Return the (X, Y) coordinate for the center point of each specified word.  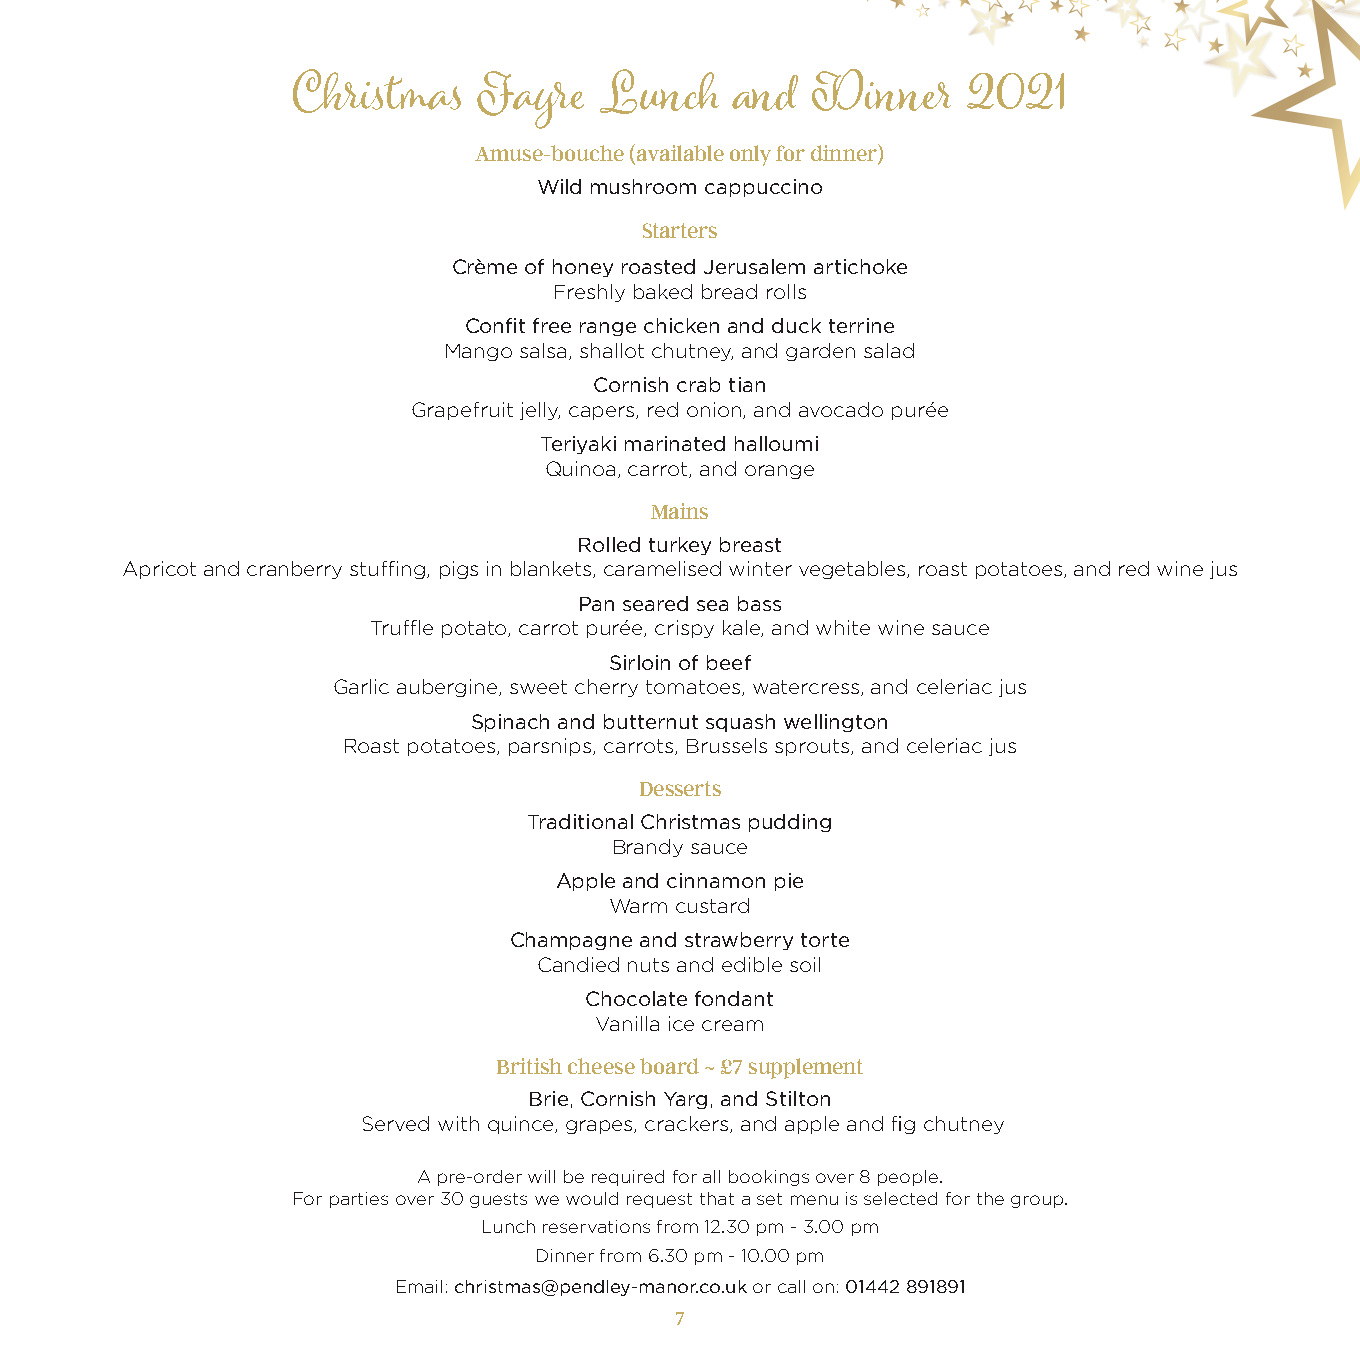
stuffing (387, 570)
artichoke (860, 266)
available (680, 153)
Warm (638, 906)
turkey (680, 546)
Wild (559, 186)
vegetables (853, 570)
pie (789, 882)
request (659, 1200)
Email (419, 1286)
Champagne (571, 941)
